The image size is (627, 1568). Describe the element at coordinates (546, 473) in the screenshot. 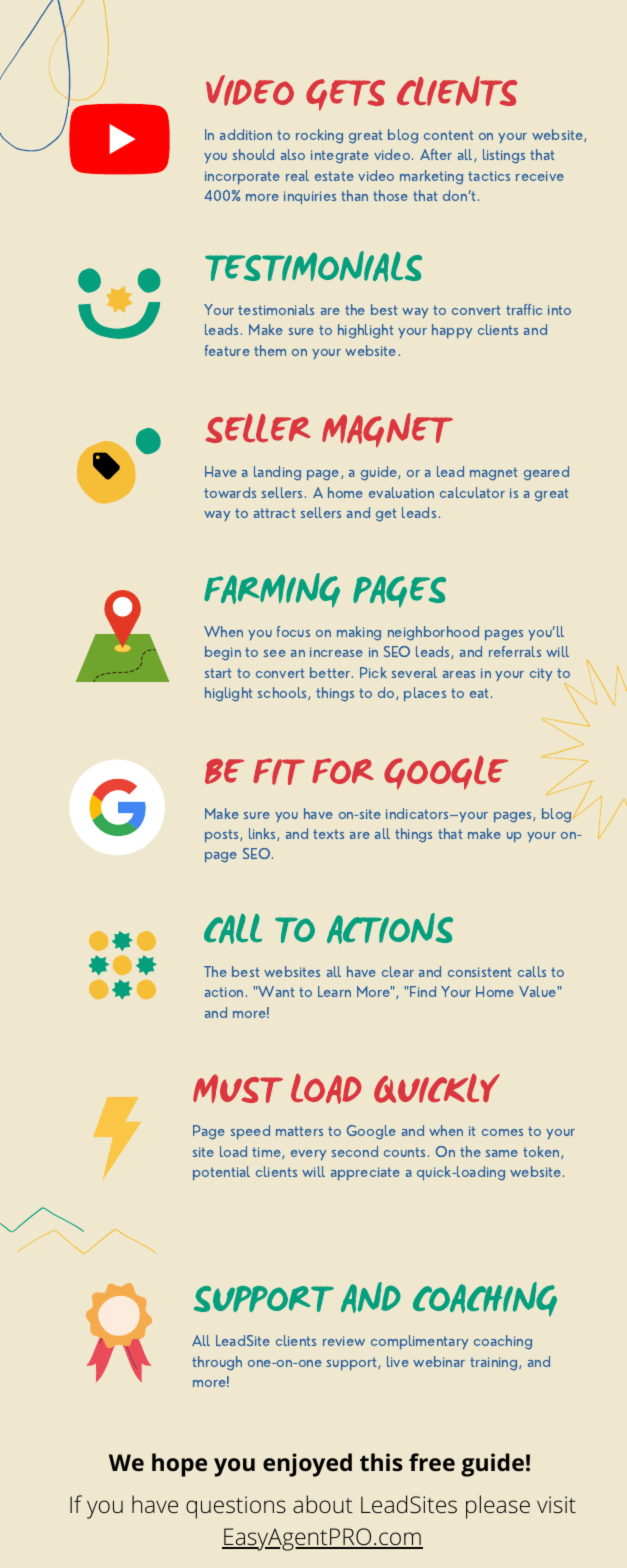

I see `geared` at that location.
